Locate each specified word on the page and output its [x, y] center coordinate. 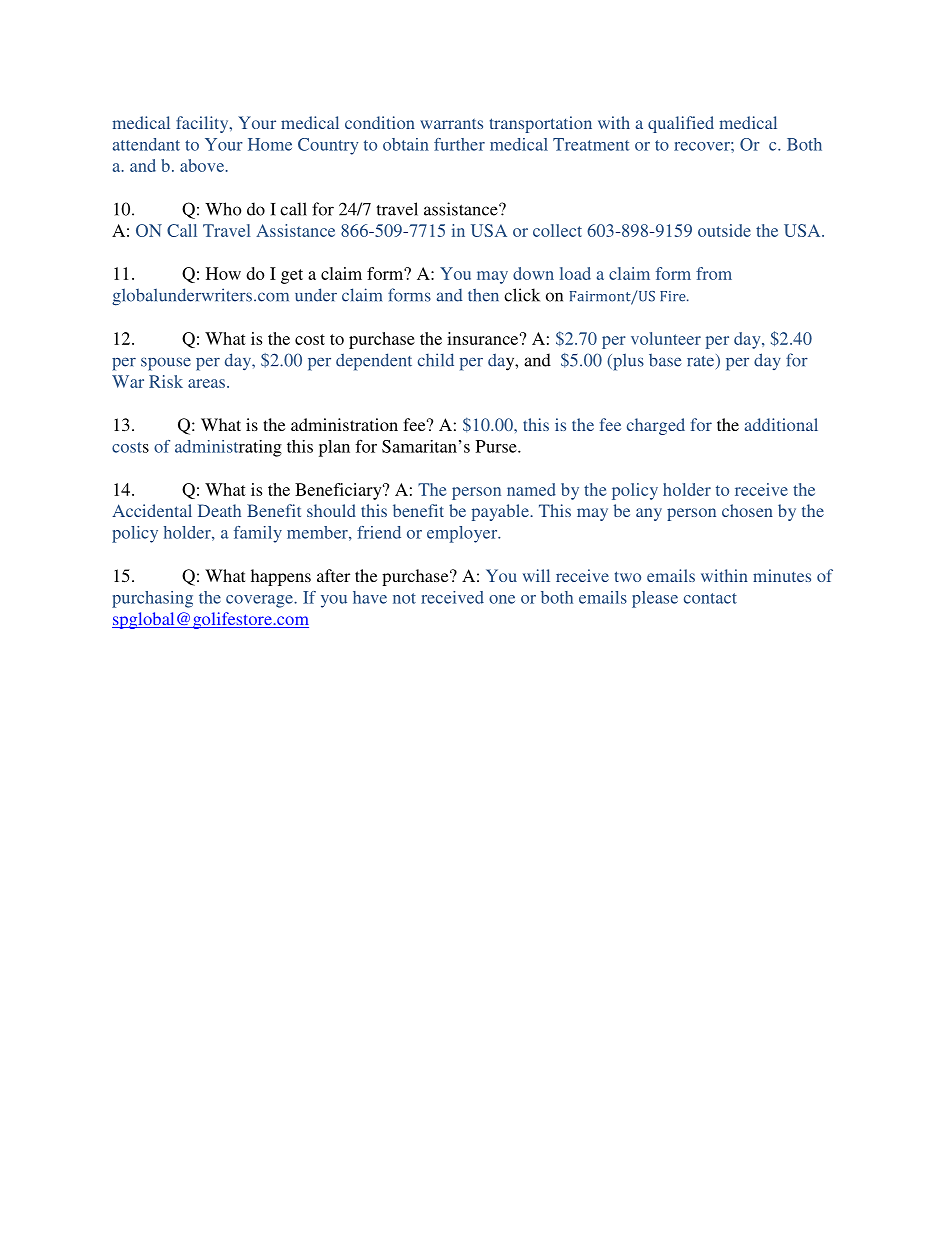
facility [203, 124]
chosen [747, 510]
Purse [497, 446]
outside [724, 230]
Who [223, 209]
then [483, 295]
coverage [260, 601]
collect [557, 230]
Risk [166, 381]
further [459, 144]
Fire [674, 296]
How [223, 273]
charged [656, 426]
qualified [681, 124]
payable [501, 512]
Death [219, 510]
